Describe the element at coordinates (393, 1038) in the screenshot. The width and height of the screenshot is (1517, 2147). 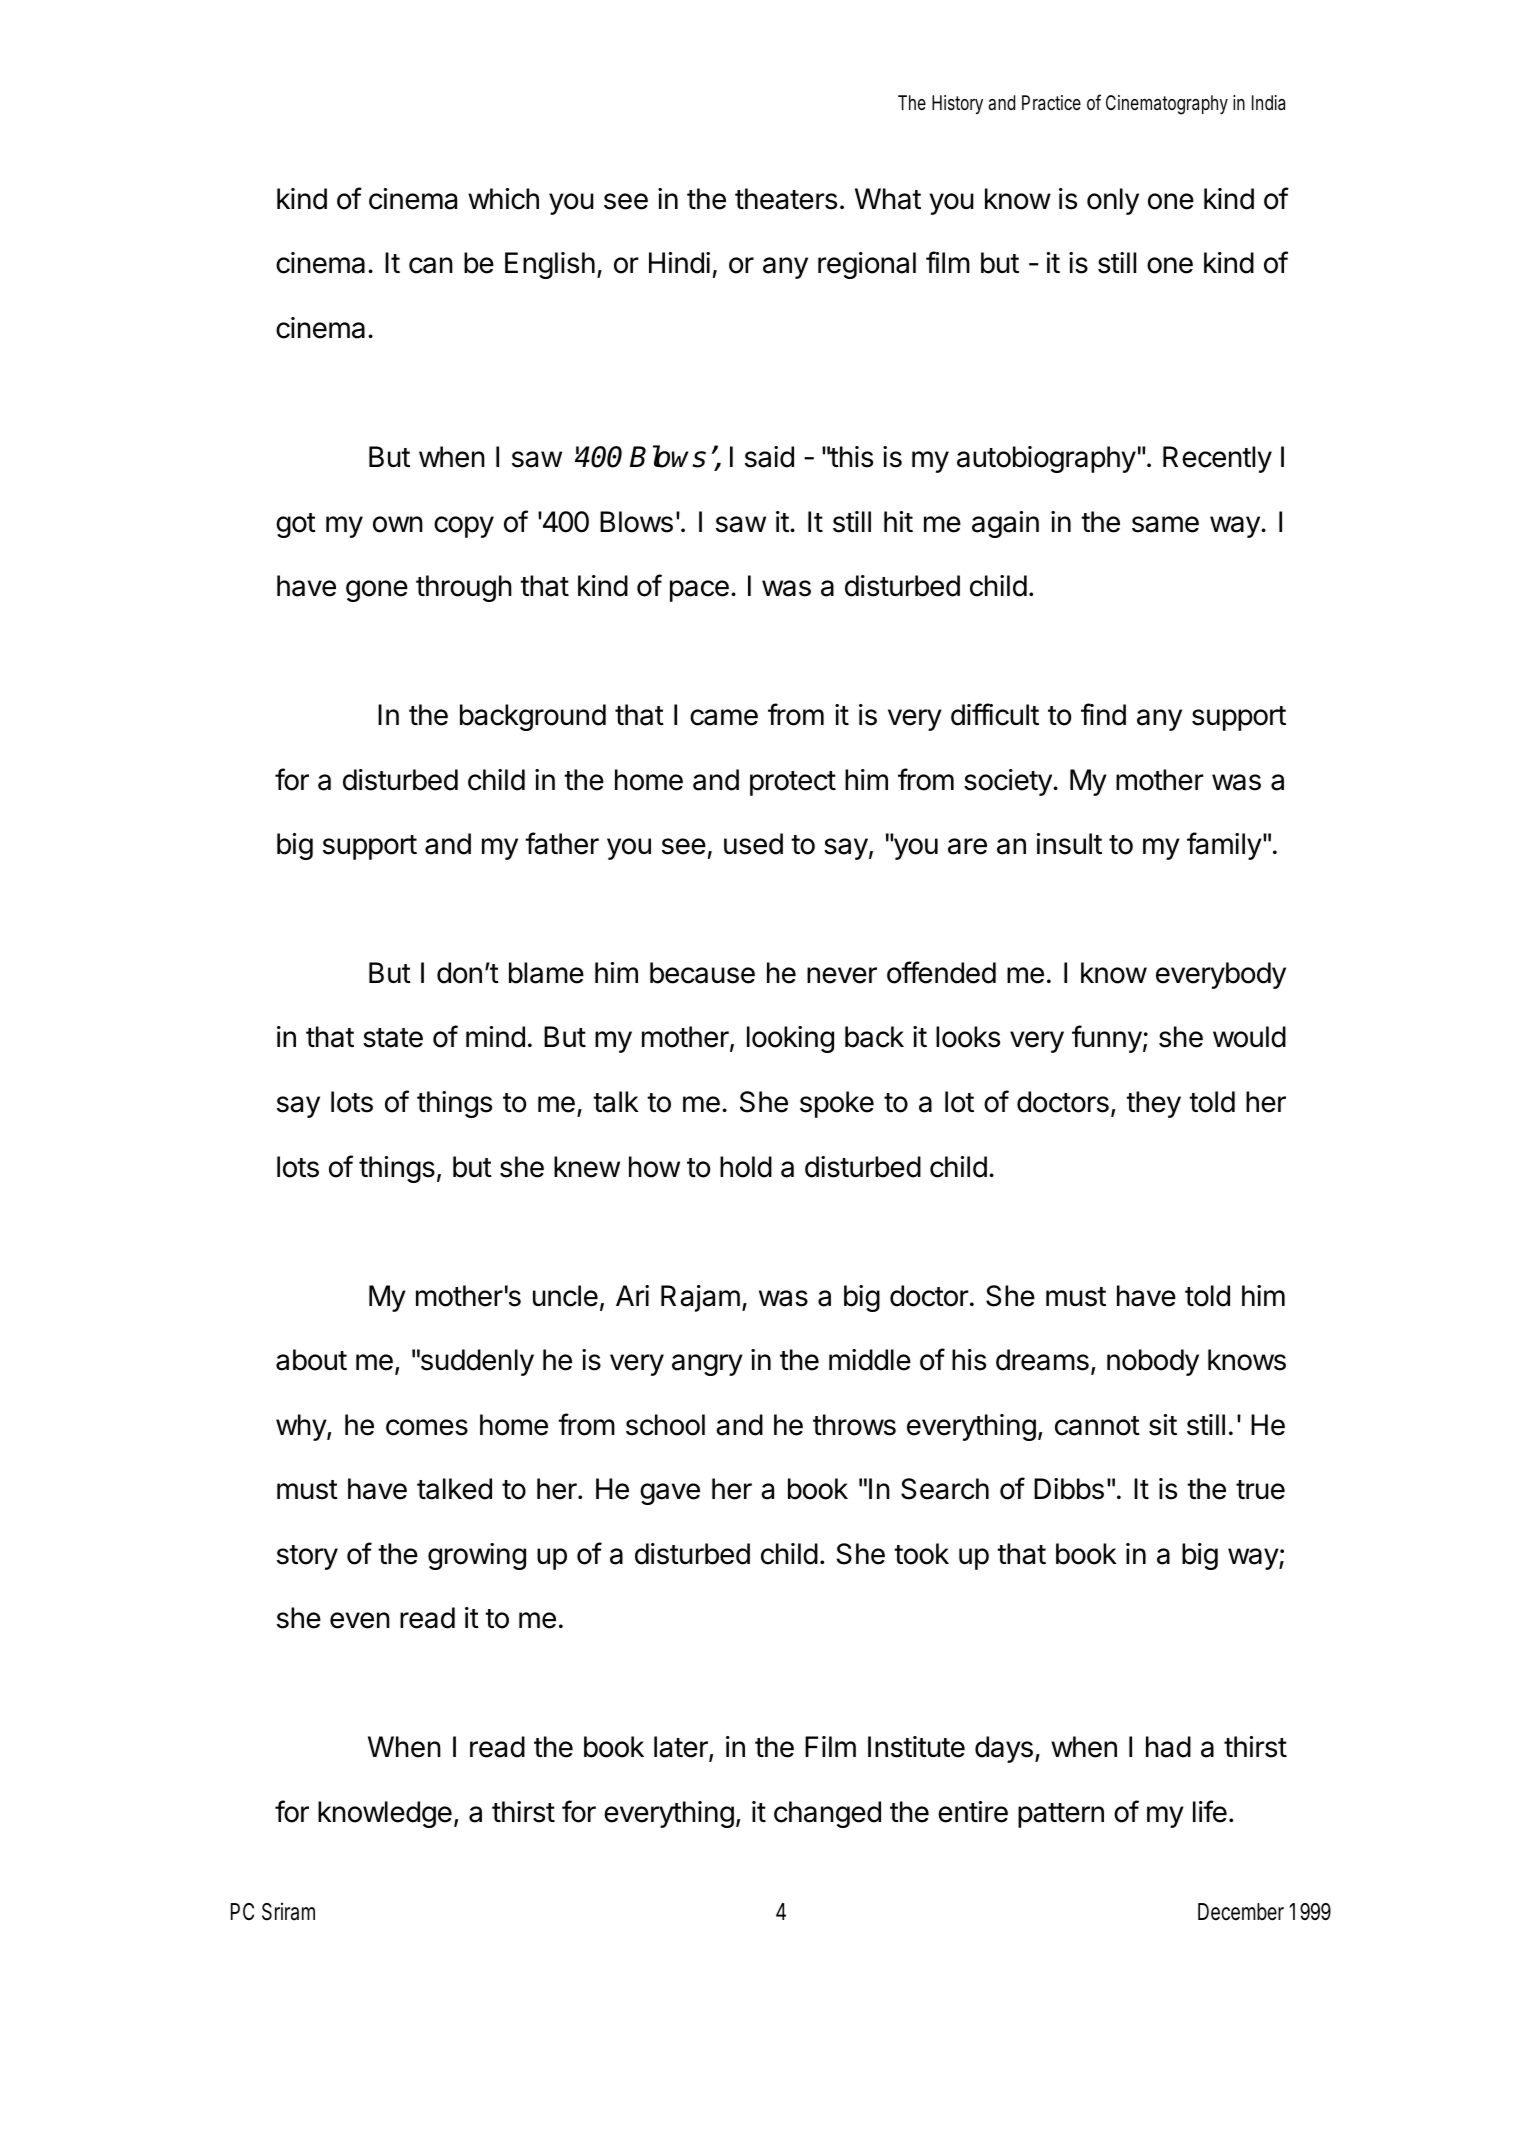
I see `state` at that location.
